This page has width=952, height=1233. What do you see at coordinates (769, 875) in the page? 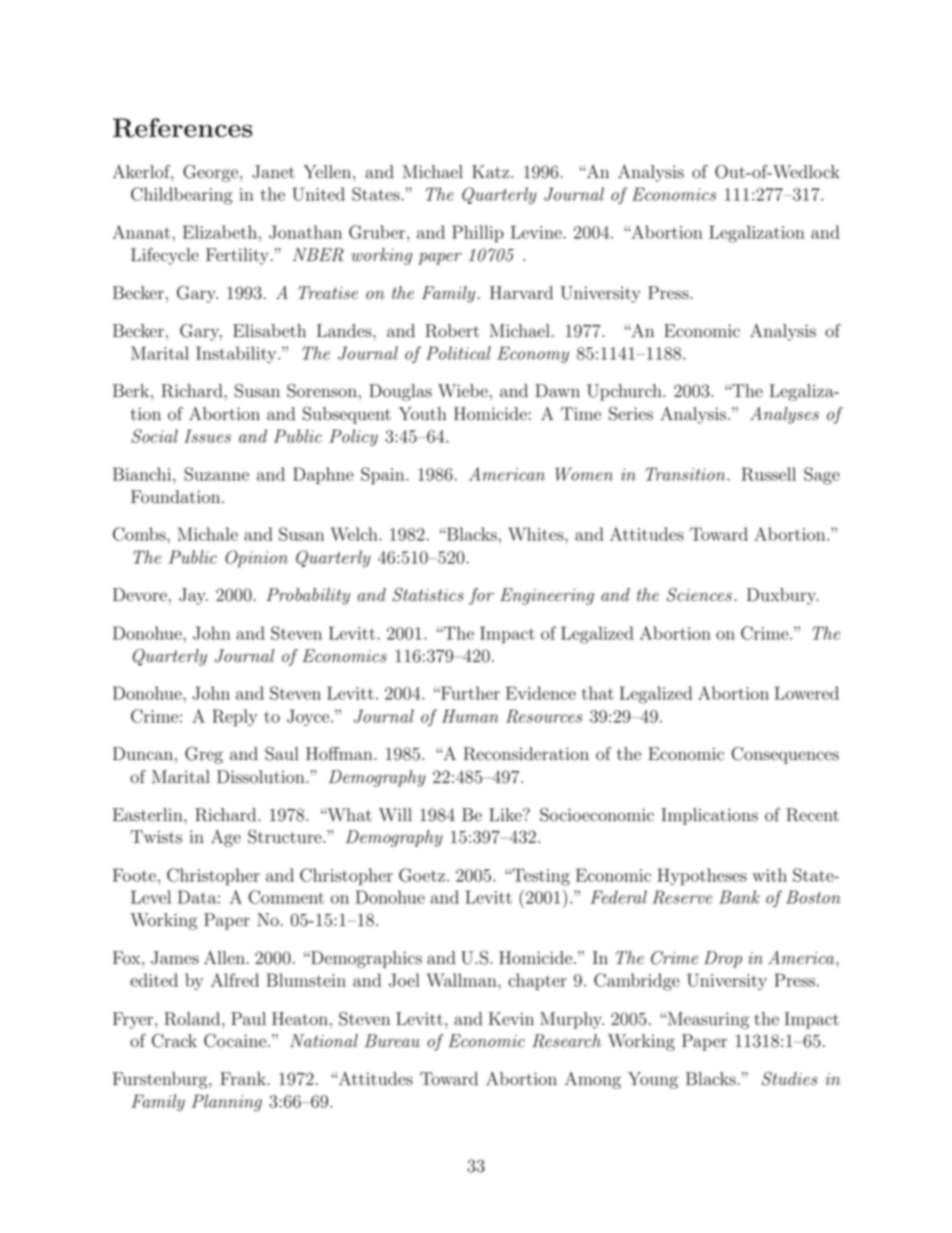
I see `with` at bounding box center [769, 875].
